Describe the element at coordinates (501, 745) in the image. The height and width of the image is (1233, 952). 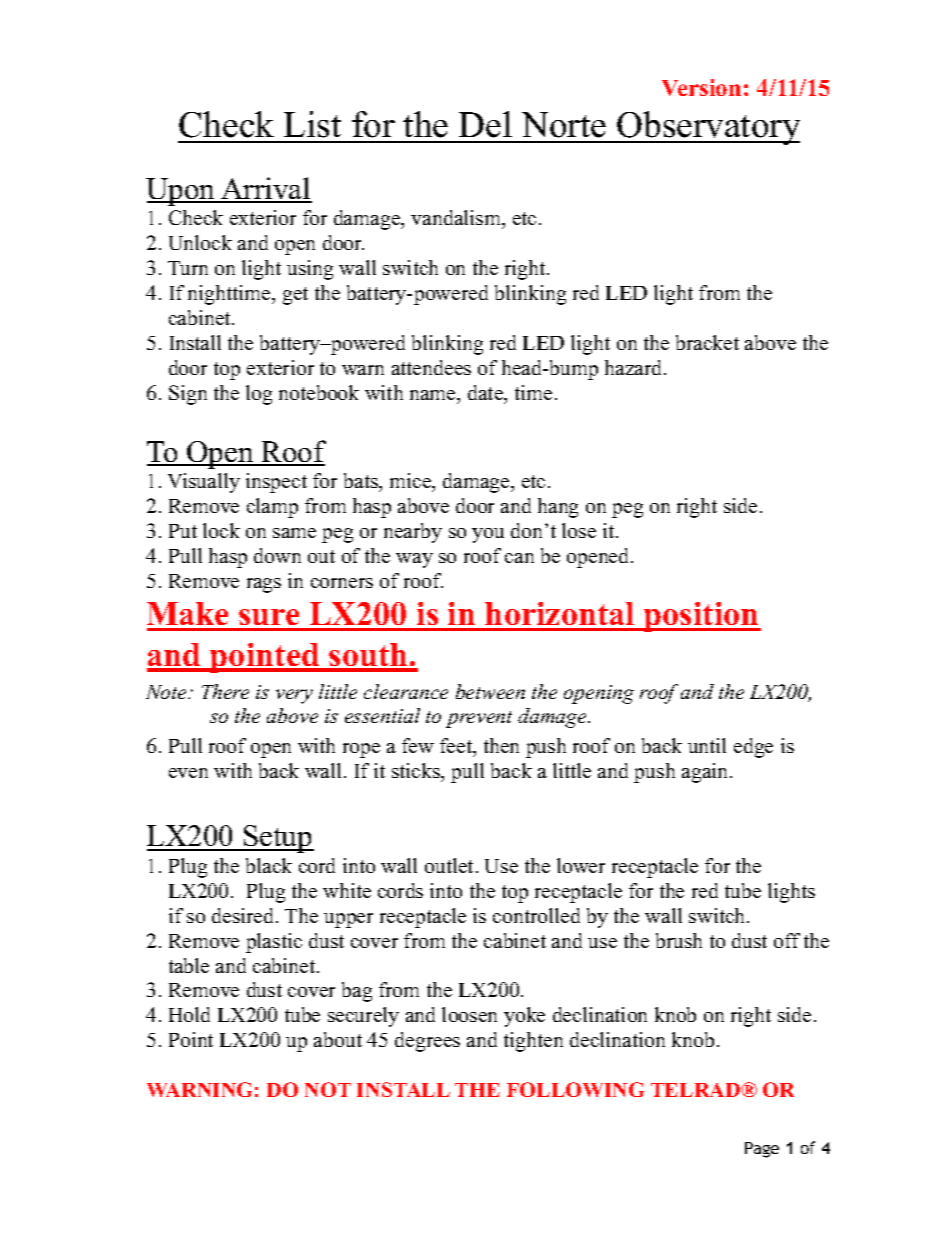
I see `then` at that location.
